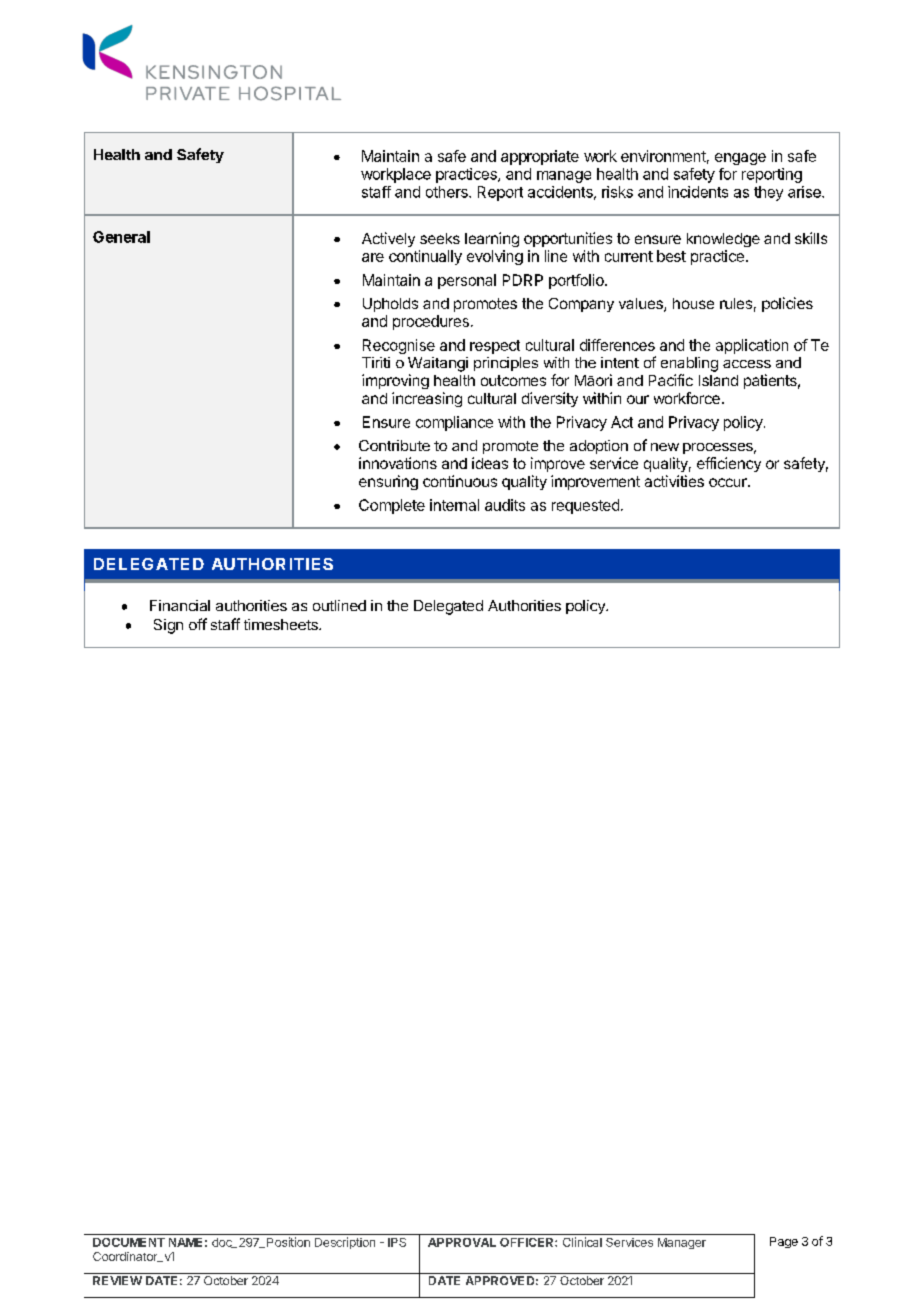 This screenshot has width=924, height=1307. What do you see at coordinates (117, 1280) in the screenshot?
I see `REVIEW` at bounding box center [117, 1280].
